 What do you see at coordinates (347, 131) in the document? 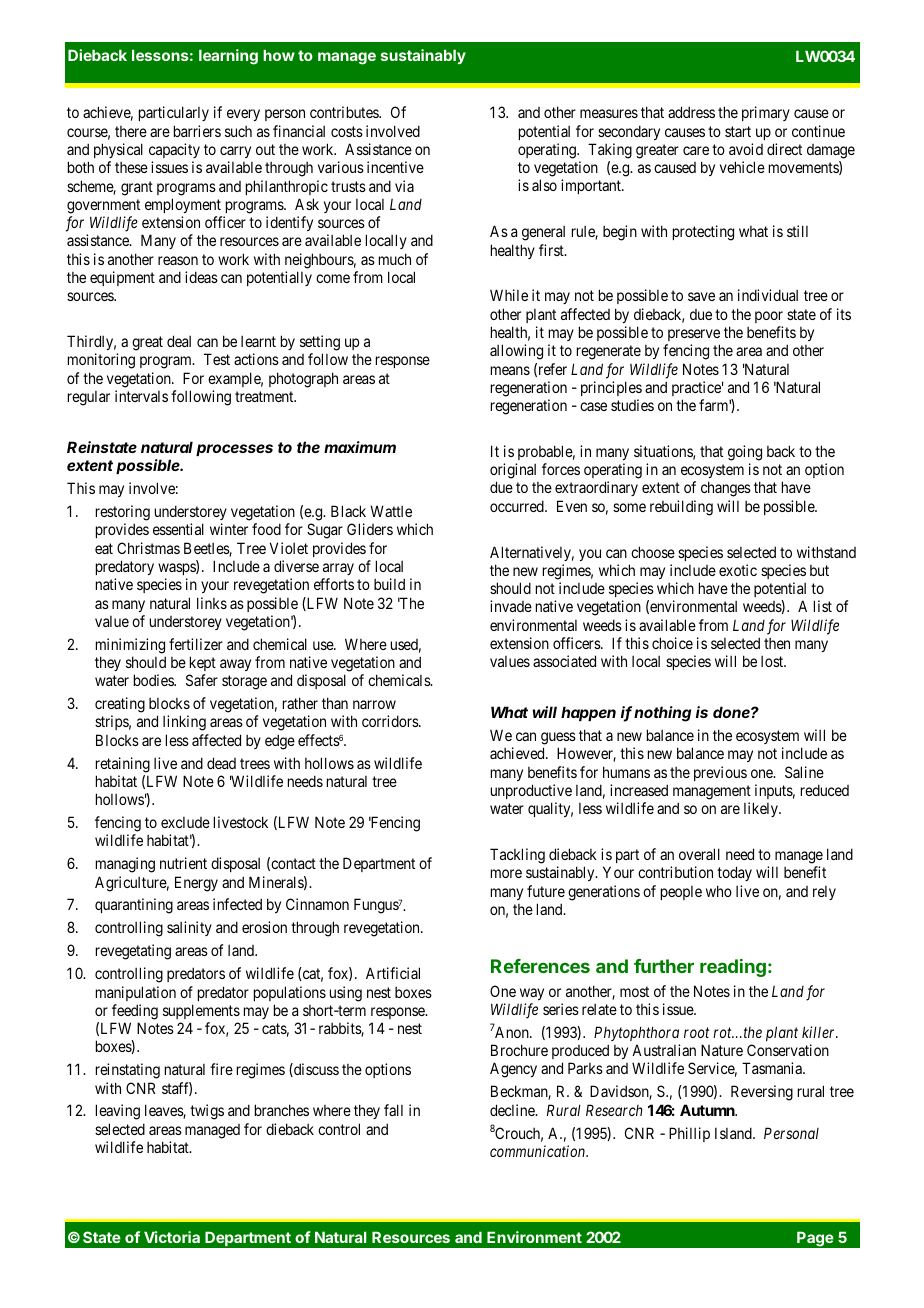
I see `costs` at bounding box center [347, 131].
